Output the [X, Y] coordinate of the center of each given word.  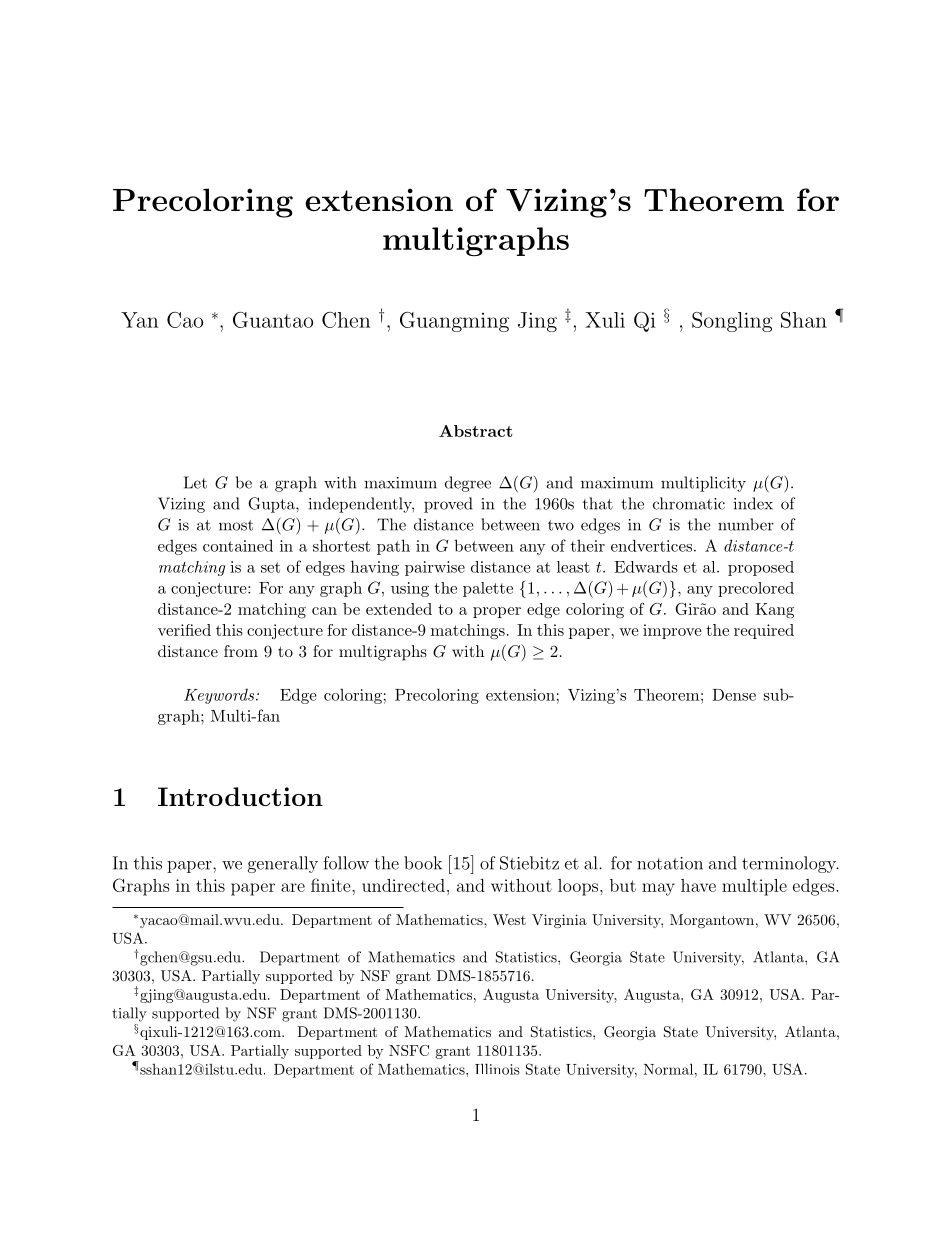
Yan [139, 320]
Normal [668, 1069]
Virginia [559, 921]
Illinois [497, 1069]
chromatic [689, 503]
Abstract [476, 431]
